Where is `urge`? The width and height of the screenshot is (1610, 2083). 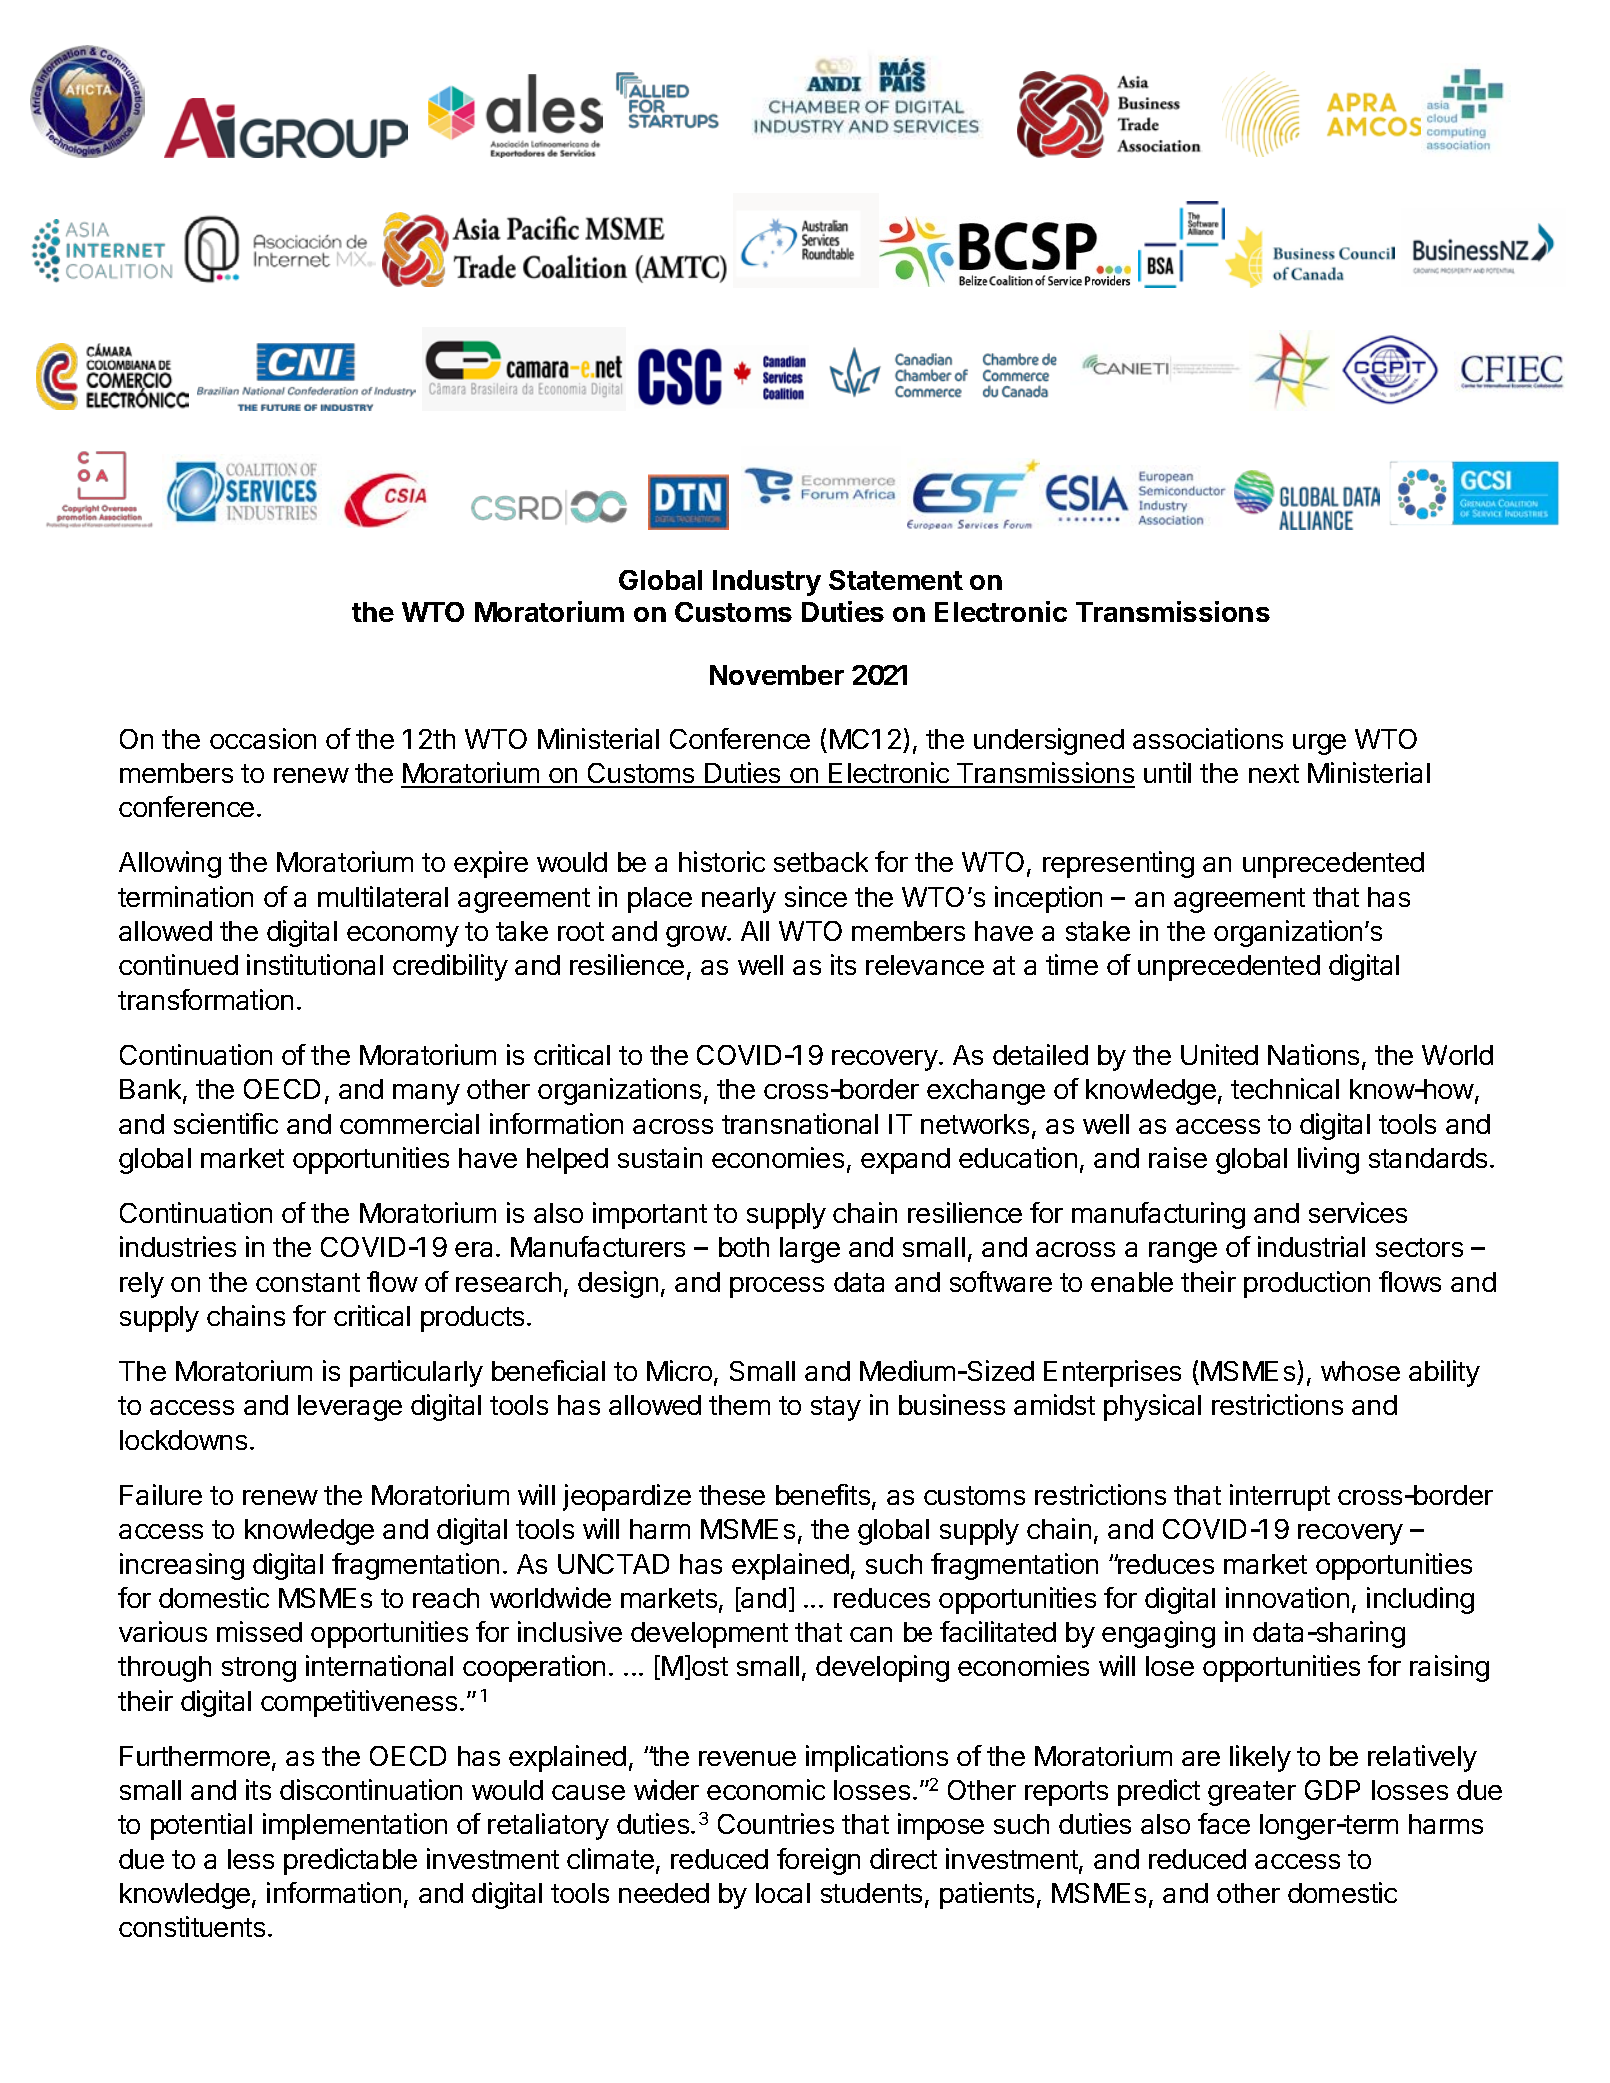 urge is located at coordinates (1319, 744).
